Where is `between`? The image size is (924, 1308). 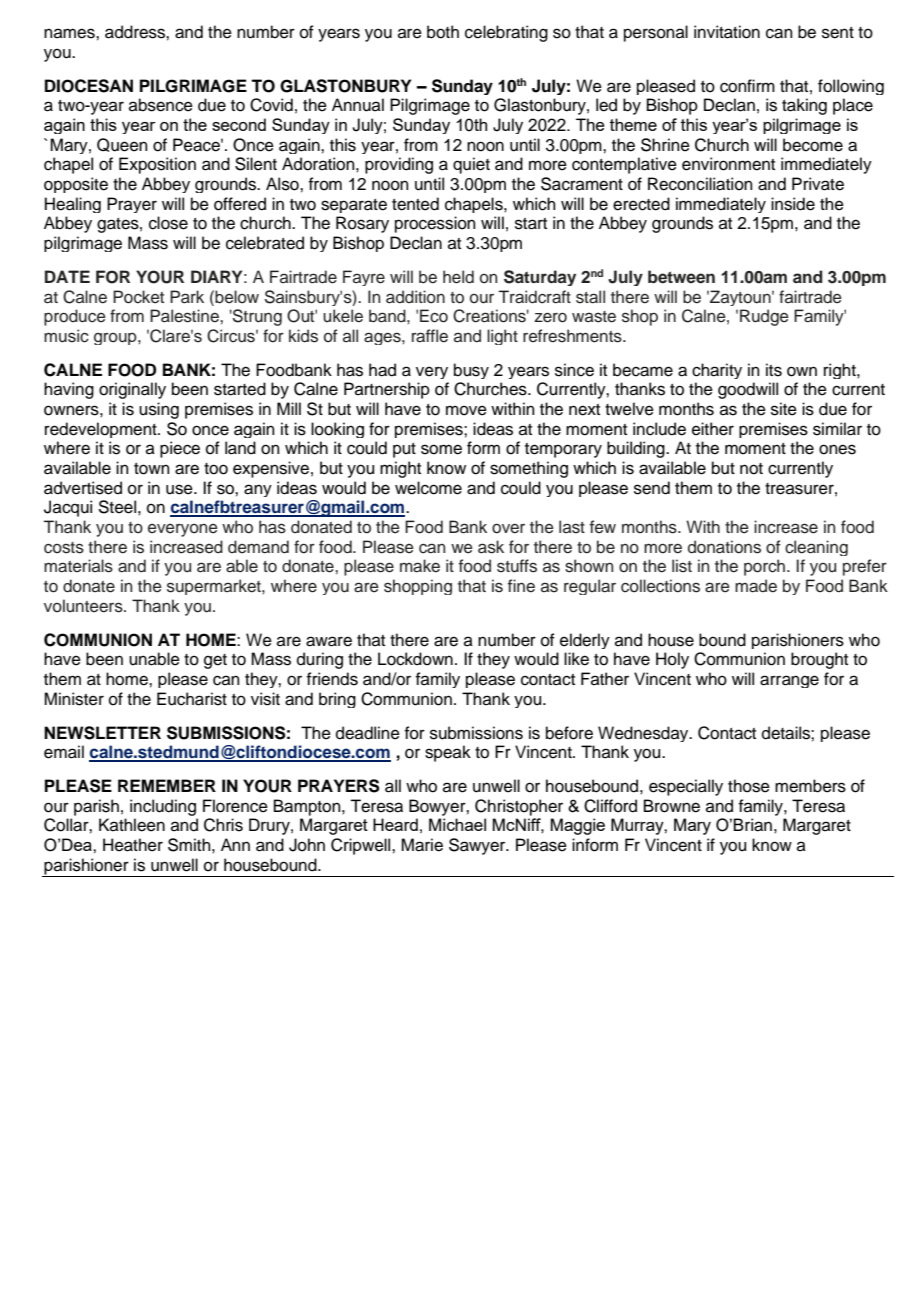 between is located at coordinates (681, 277).
